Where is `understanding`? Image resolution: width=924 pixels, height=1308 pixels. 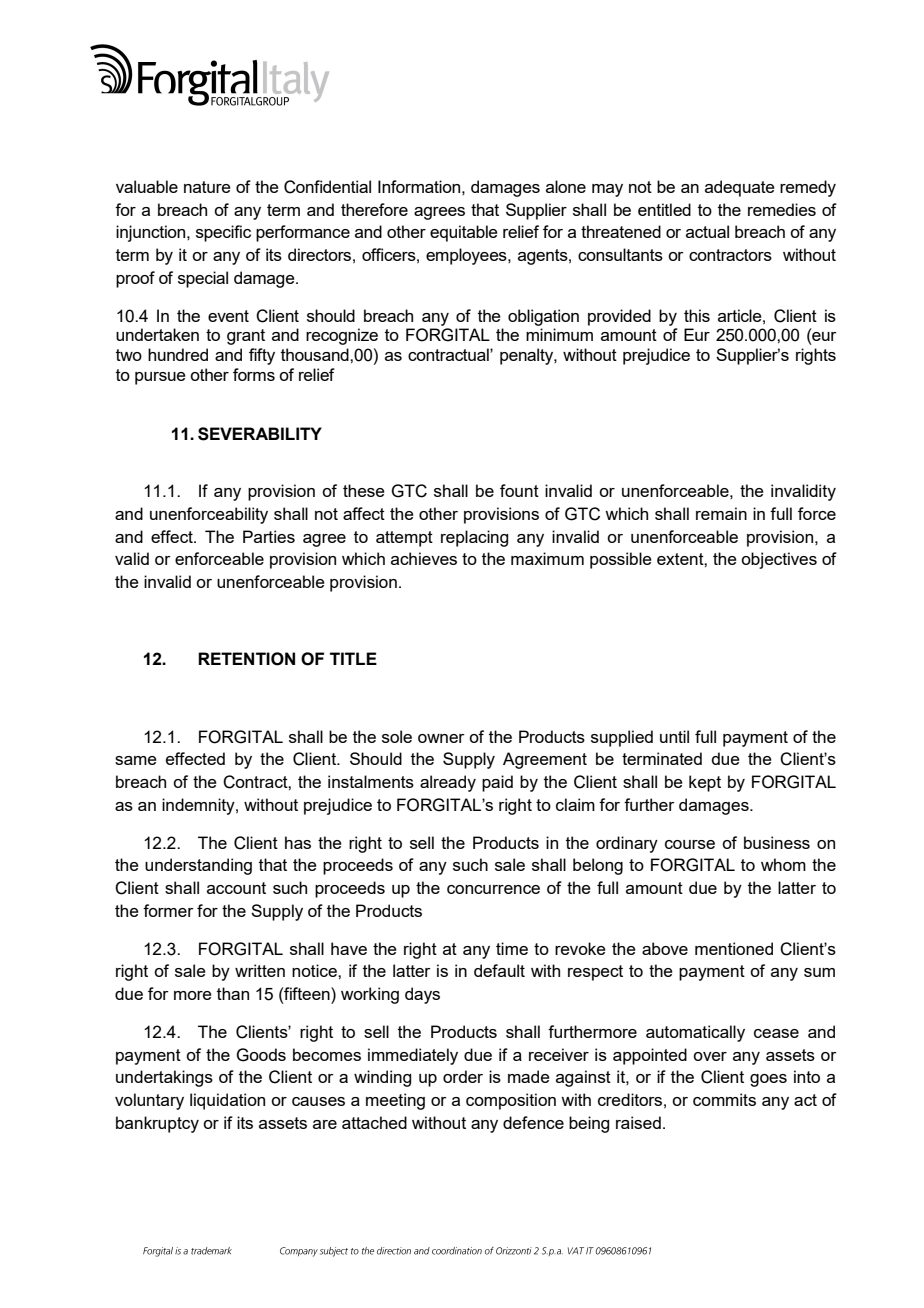
understanding is located at coordinates (198, 866).
